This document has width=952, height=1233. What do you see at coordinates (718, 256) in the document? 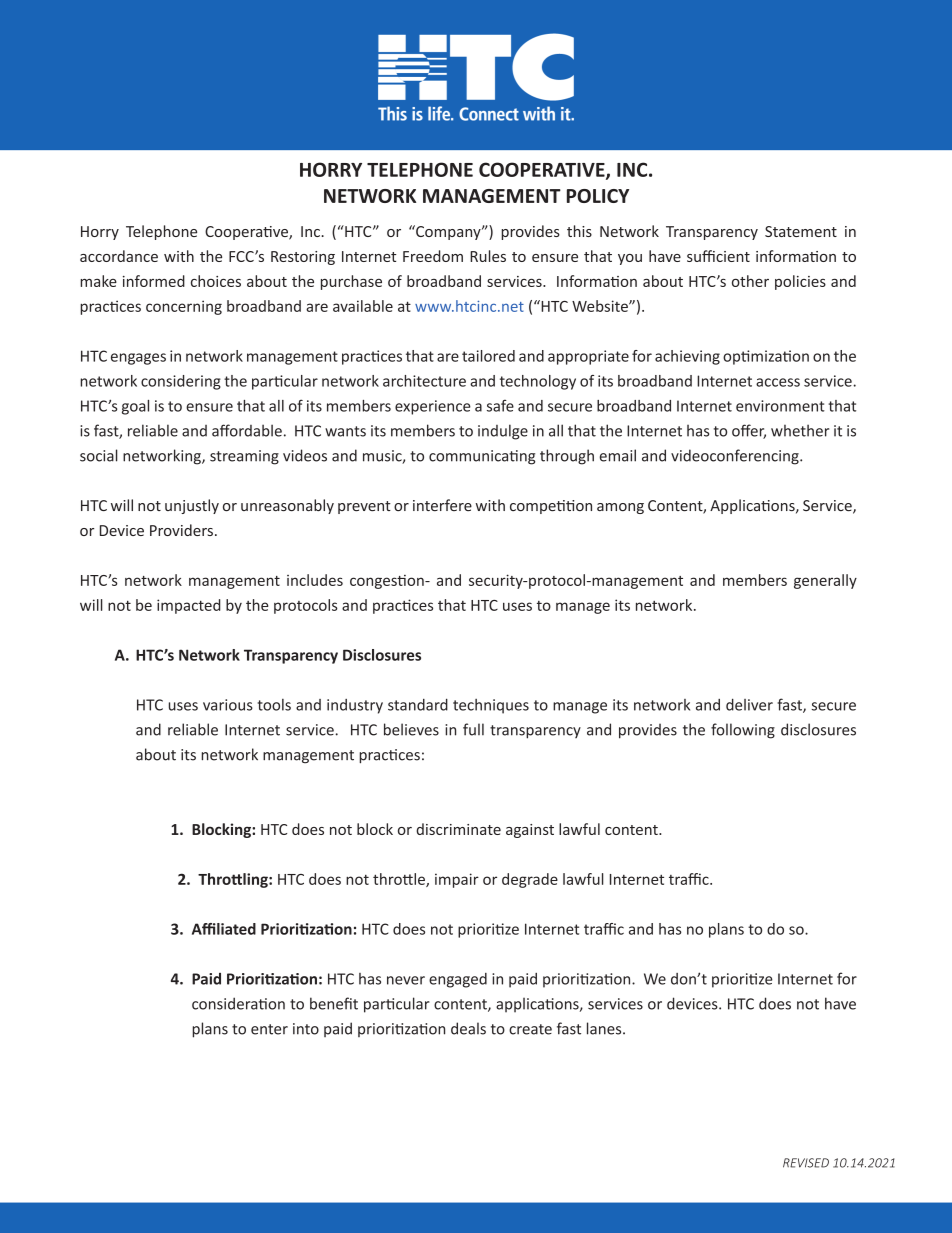
I see `sufficient` at bounding box center [718, 256].
